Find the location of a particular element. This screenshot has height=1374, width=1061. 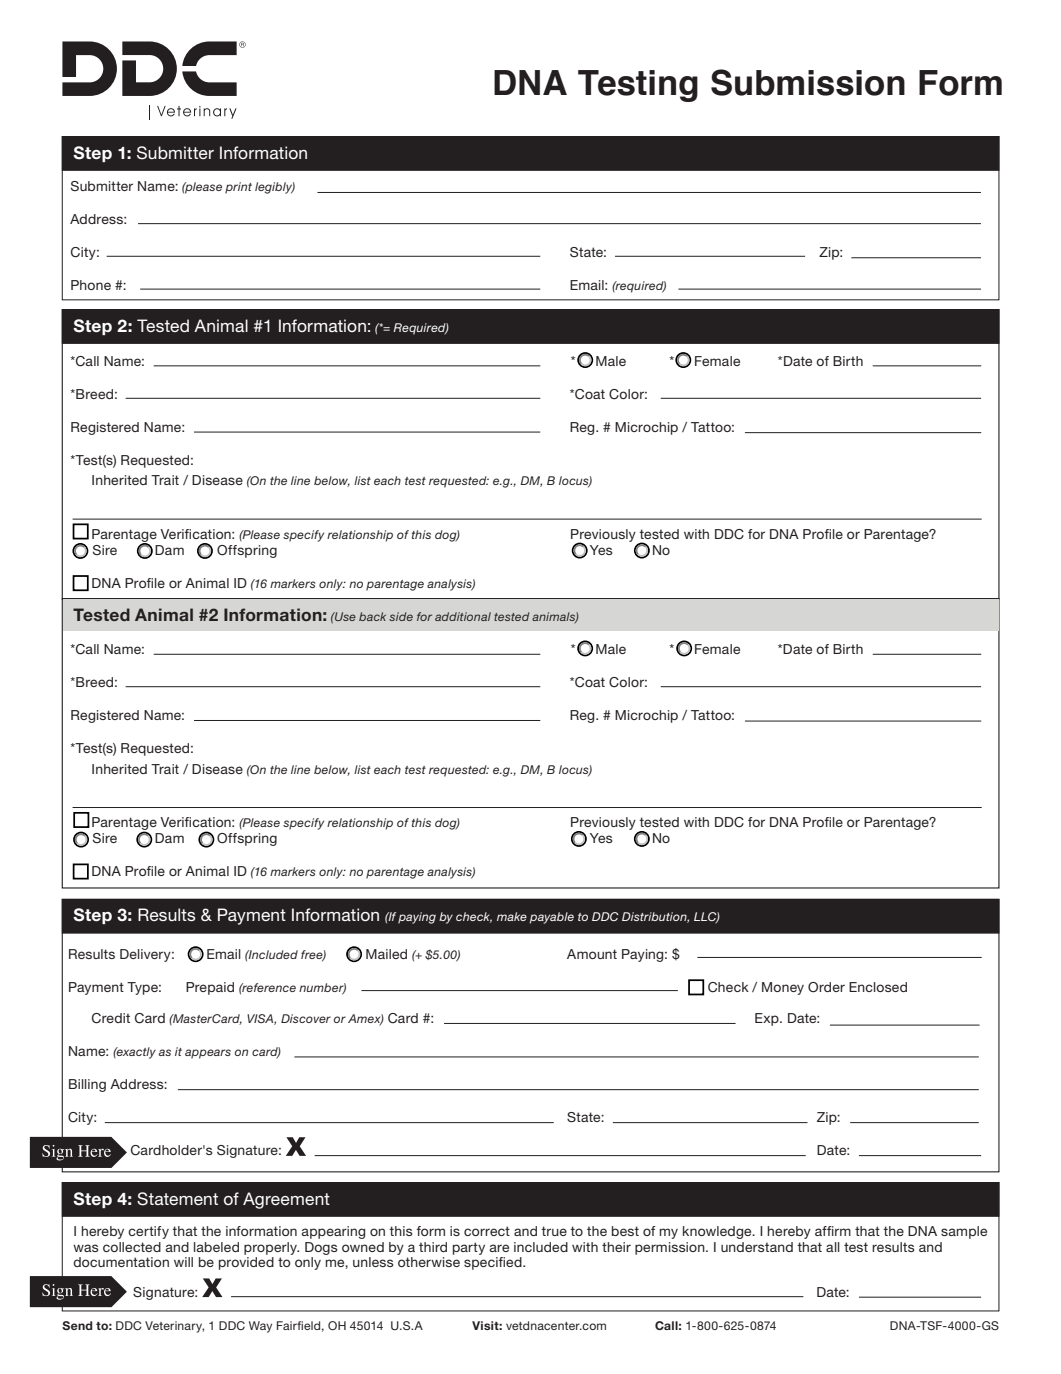

back is located at coordinates (372, 616).
